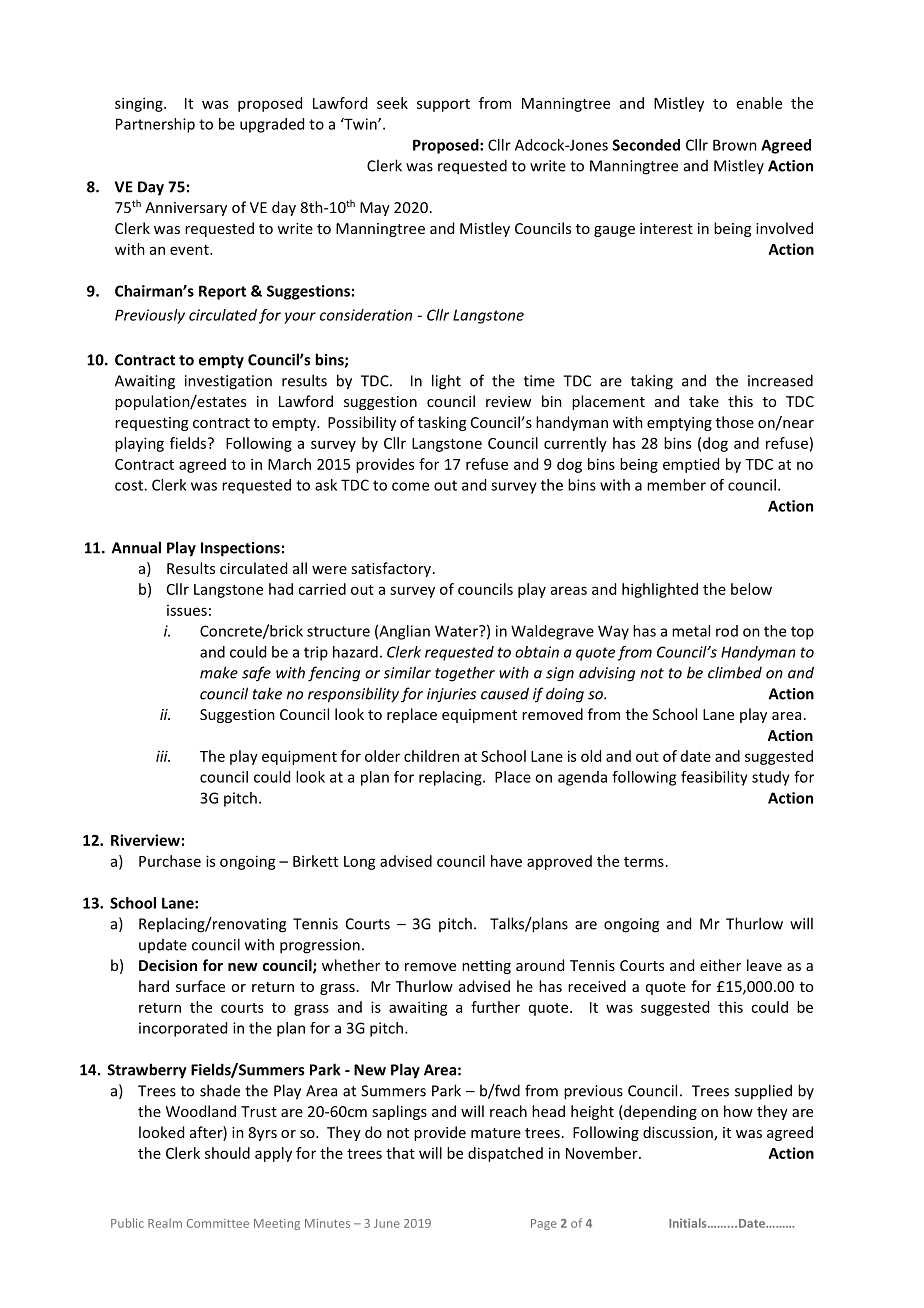 Image resolution: width=924 pixels, height=1308 pixels. What do you see at coordinates (506, 861) in the screenshot?
I see `have` at bounding box center [506, 861].
